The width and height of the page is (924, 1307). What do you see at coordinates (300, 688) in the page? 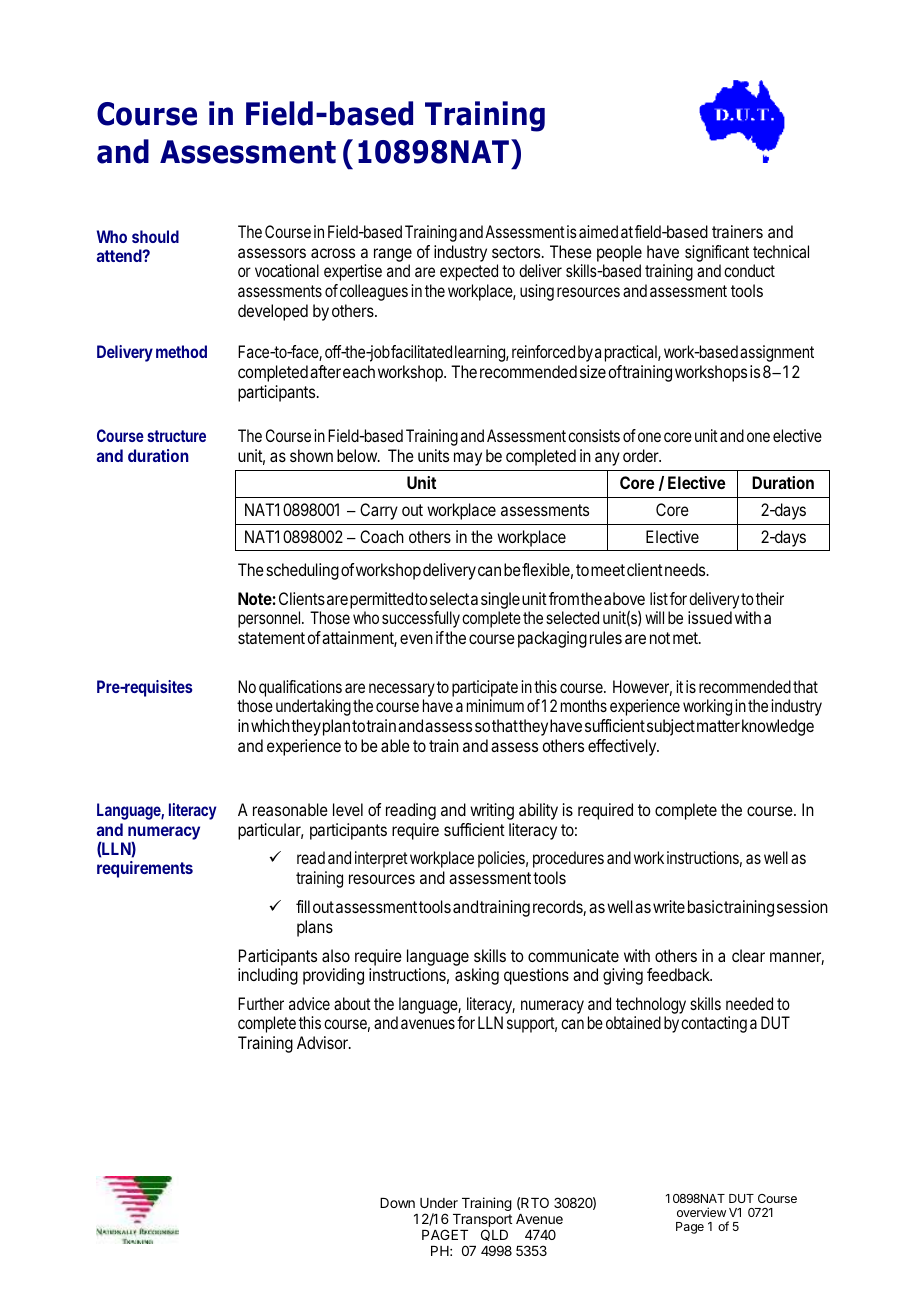
I see `qualifications` at bounding box center [300, 688].
